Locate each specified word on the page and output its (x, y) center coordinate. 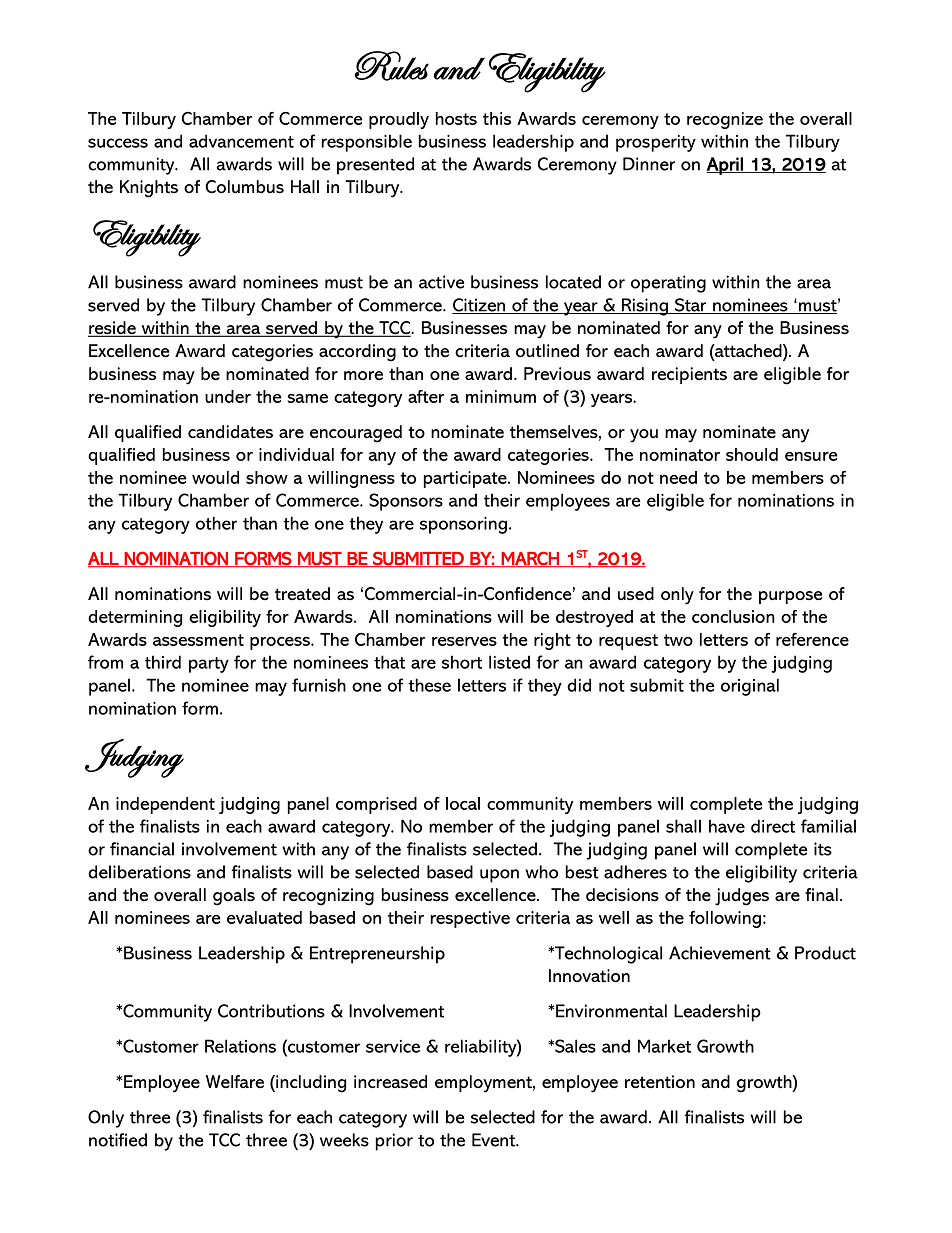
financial (142, 849)
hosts (456, 118)
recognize (725, 120)
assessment (198, 640)
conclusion (733, 616)
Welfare (235, 1082)
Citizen (480, 306)
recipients (689, 375)
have (727, 826)
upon (499, 876)
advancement (241, 141)
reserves (464, 641)
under (228, 396)
